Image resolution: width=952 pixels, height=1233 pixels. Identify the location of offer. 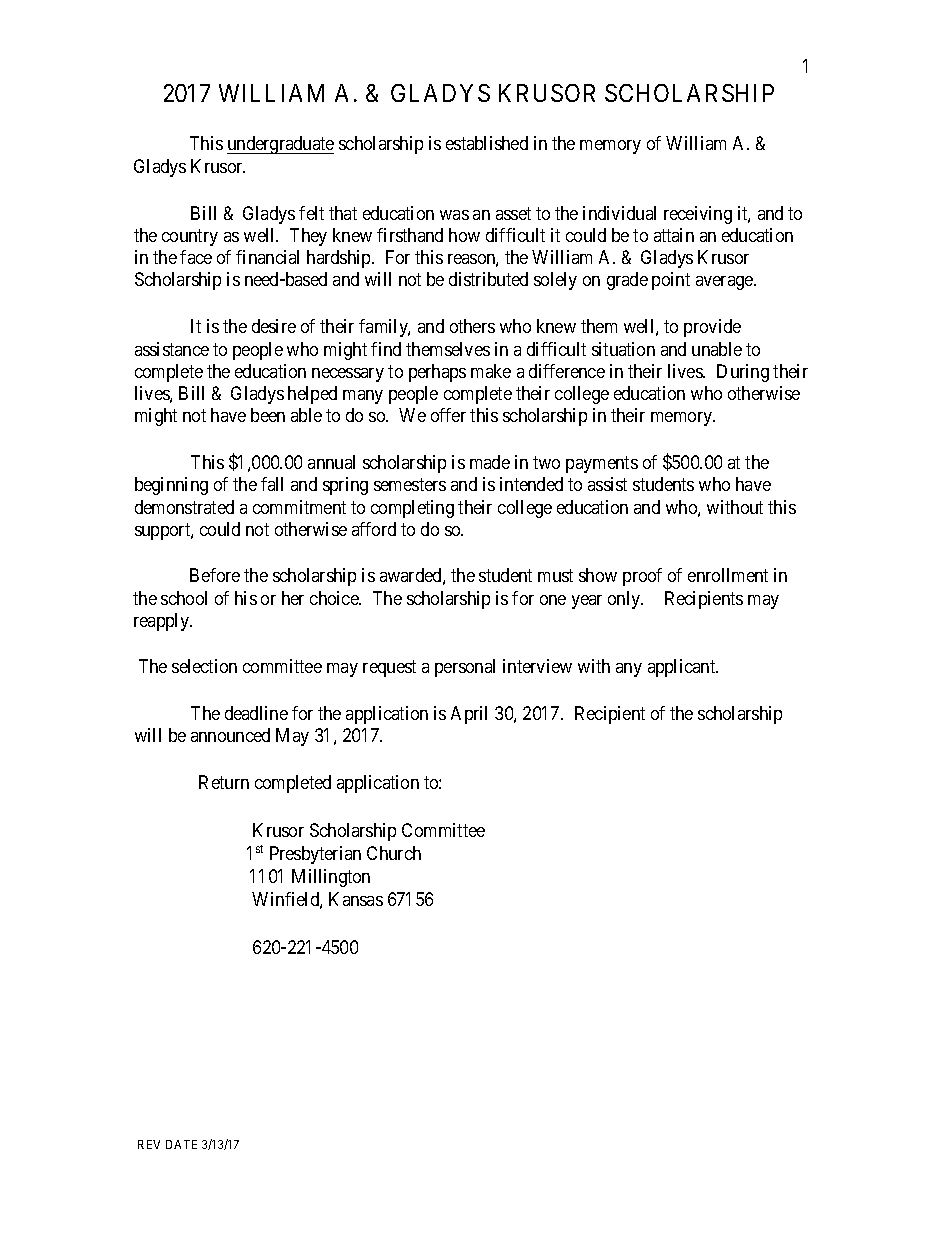
(448, 415).
